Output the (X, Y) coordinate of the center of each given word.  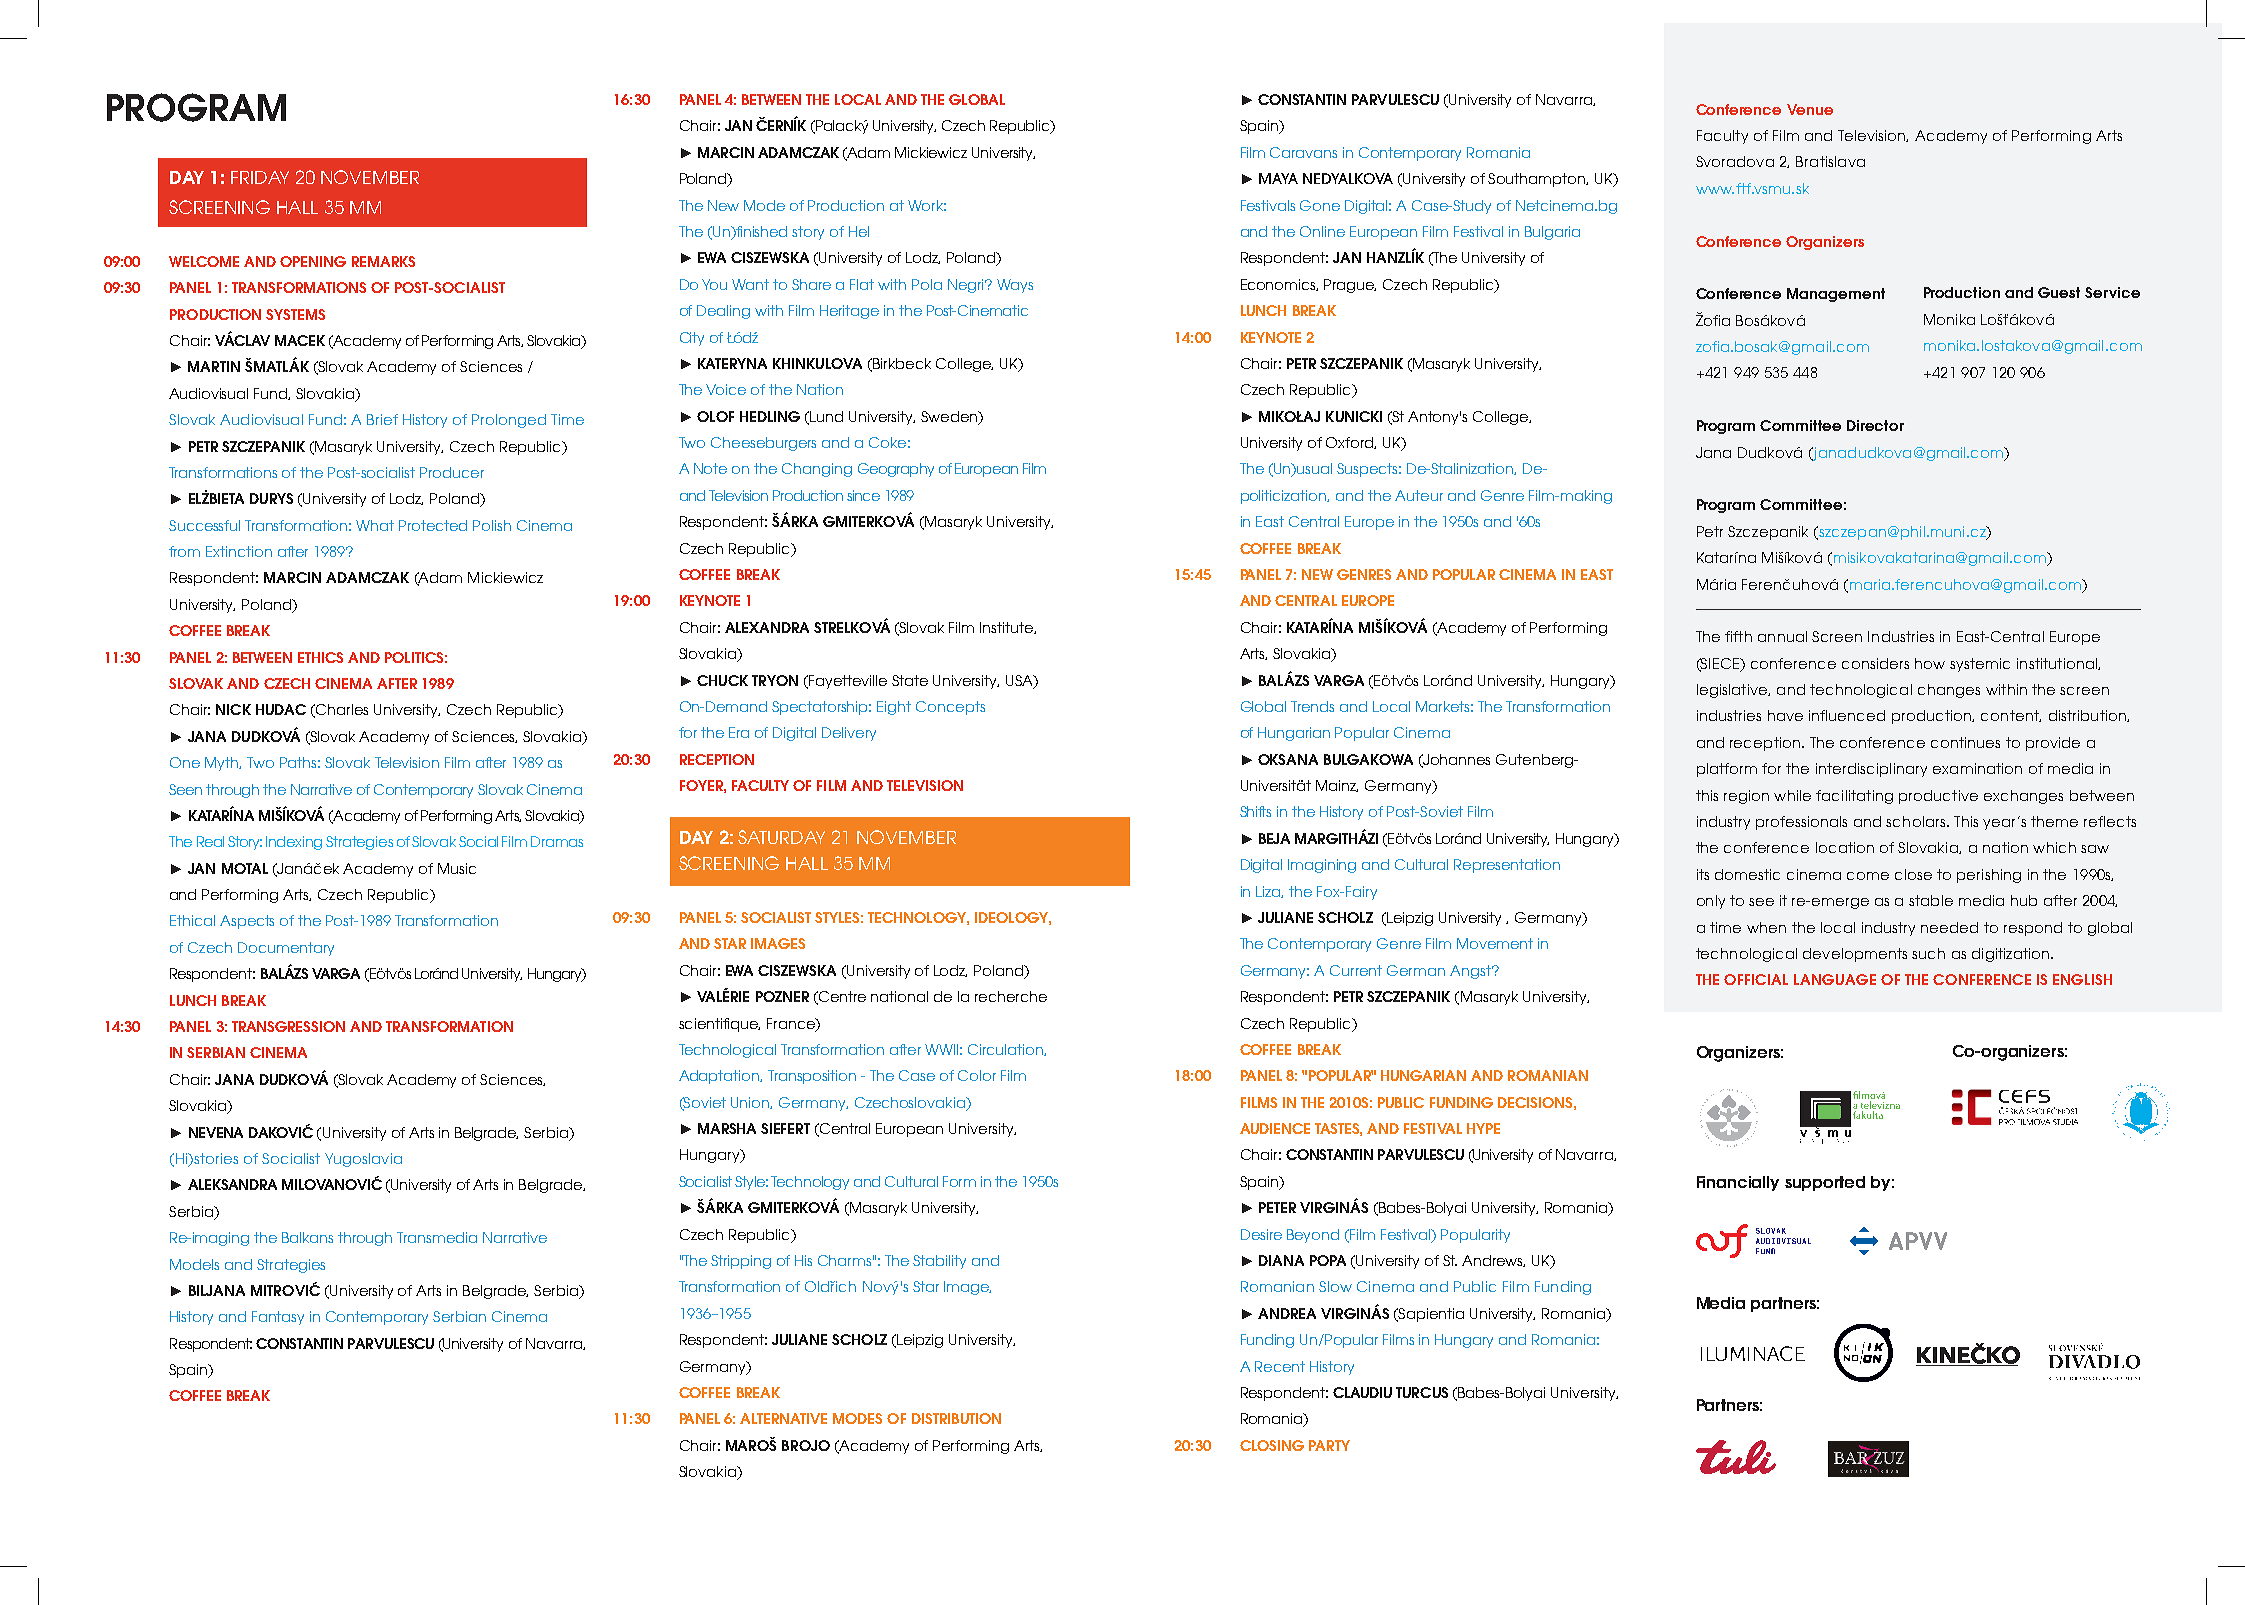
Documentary (286, 949)
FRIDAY (260, 177)
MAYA (1278, 178)
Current (1356, 970)
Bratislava (1830, 161)
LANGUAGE (1835, 979)
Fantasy (278, 1318)
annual (1782, 636)
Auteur (1419, 495)
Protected (433, 525)
